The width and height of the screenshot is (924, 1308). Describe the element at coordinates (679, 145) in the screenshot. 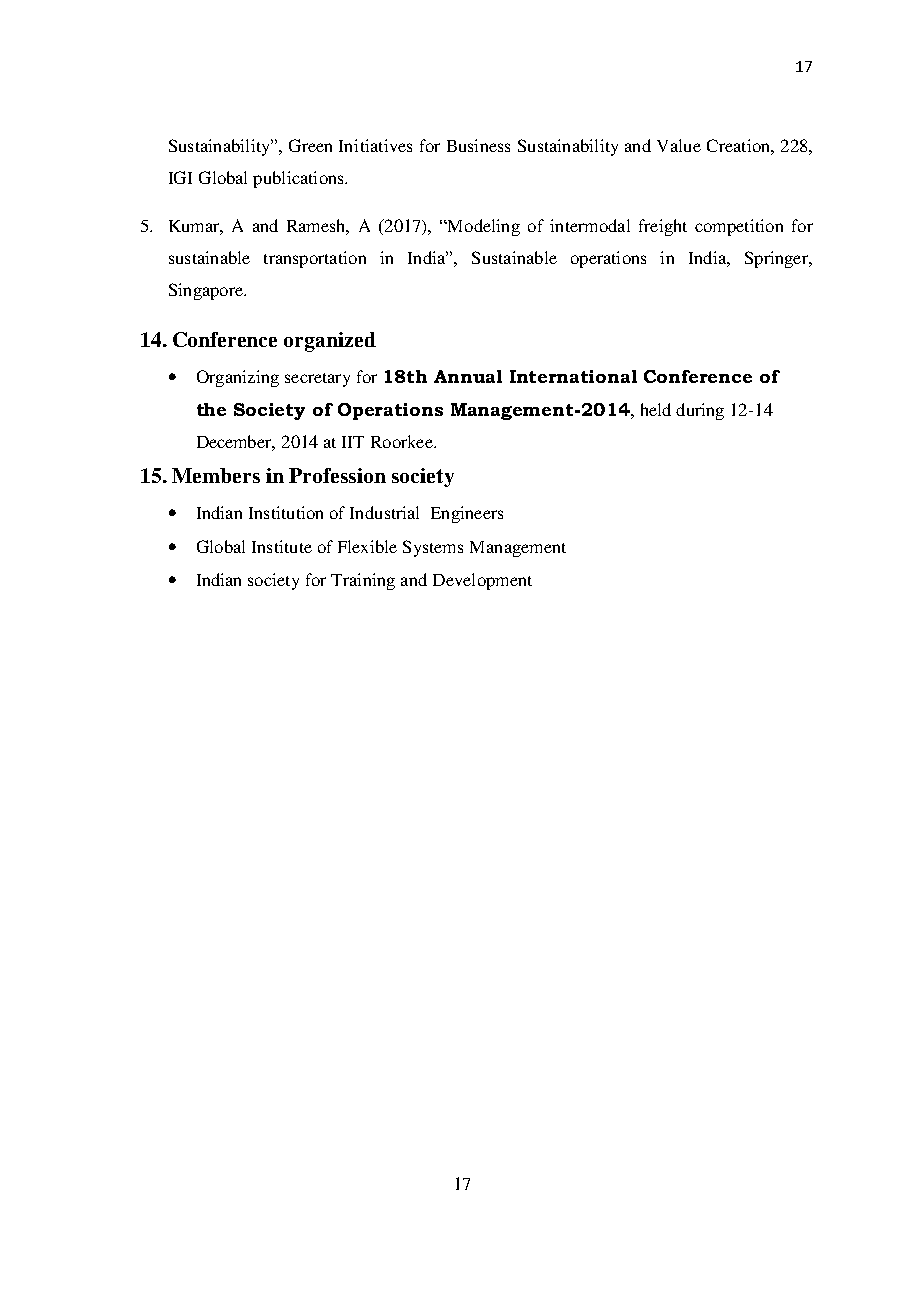

I see `Value` at that location.
